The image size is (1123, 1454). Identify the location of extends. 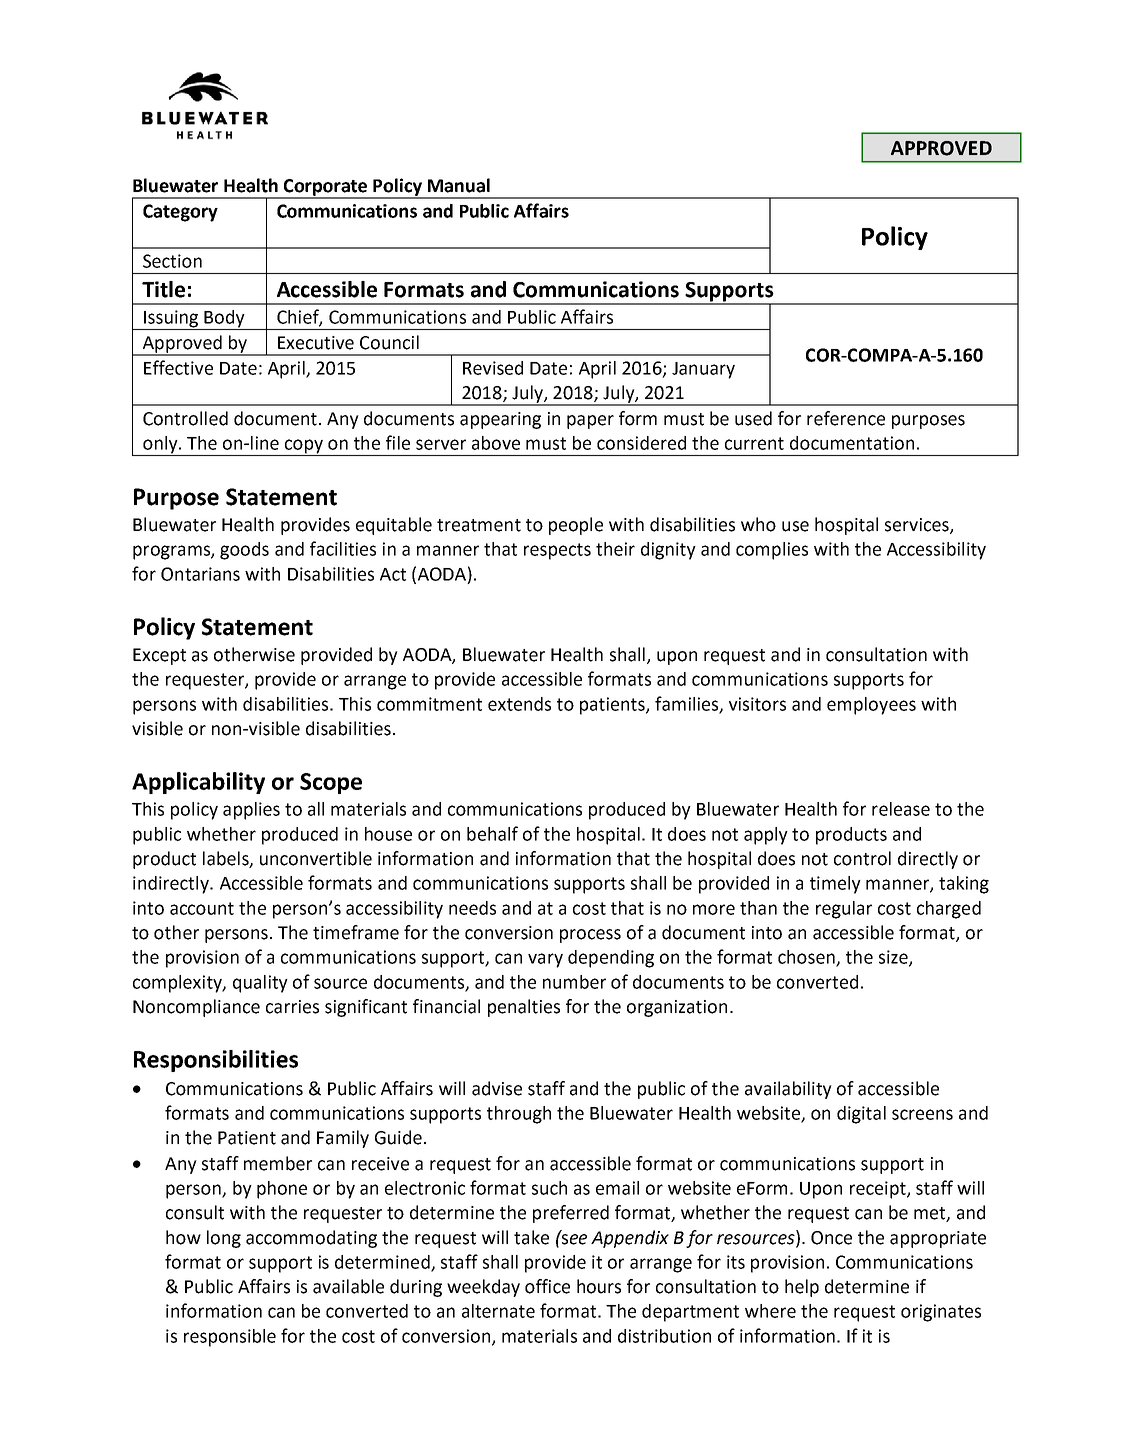
(519, 704).
